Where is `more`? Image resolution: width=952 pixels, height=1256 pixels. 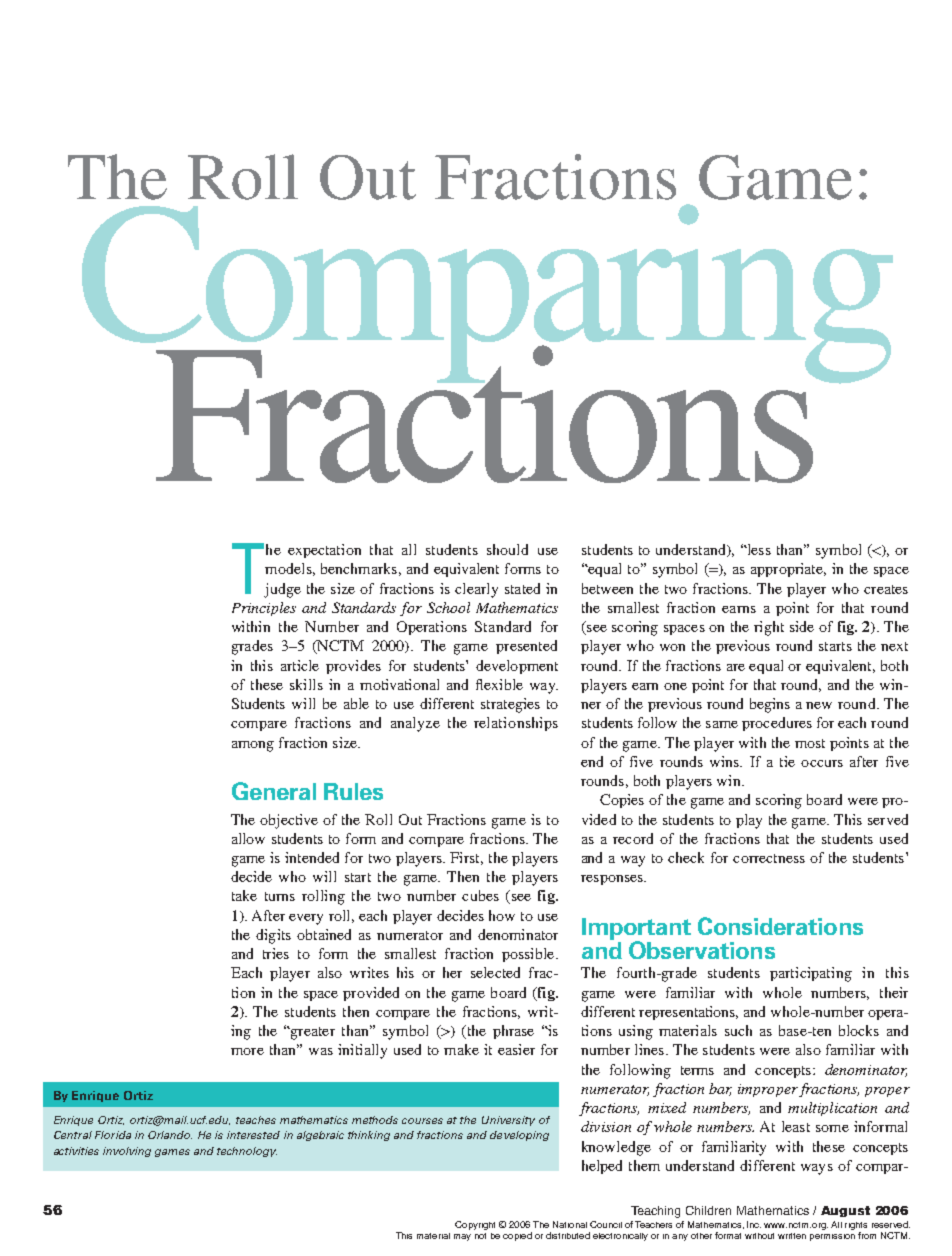
more is located at coordinates (247, 1051).
